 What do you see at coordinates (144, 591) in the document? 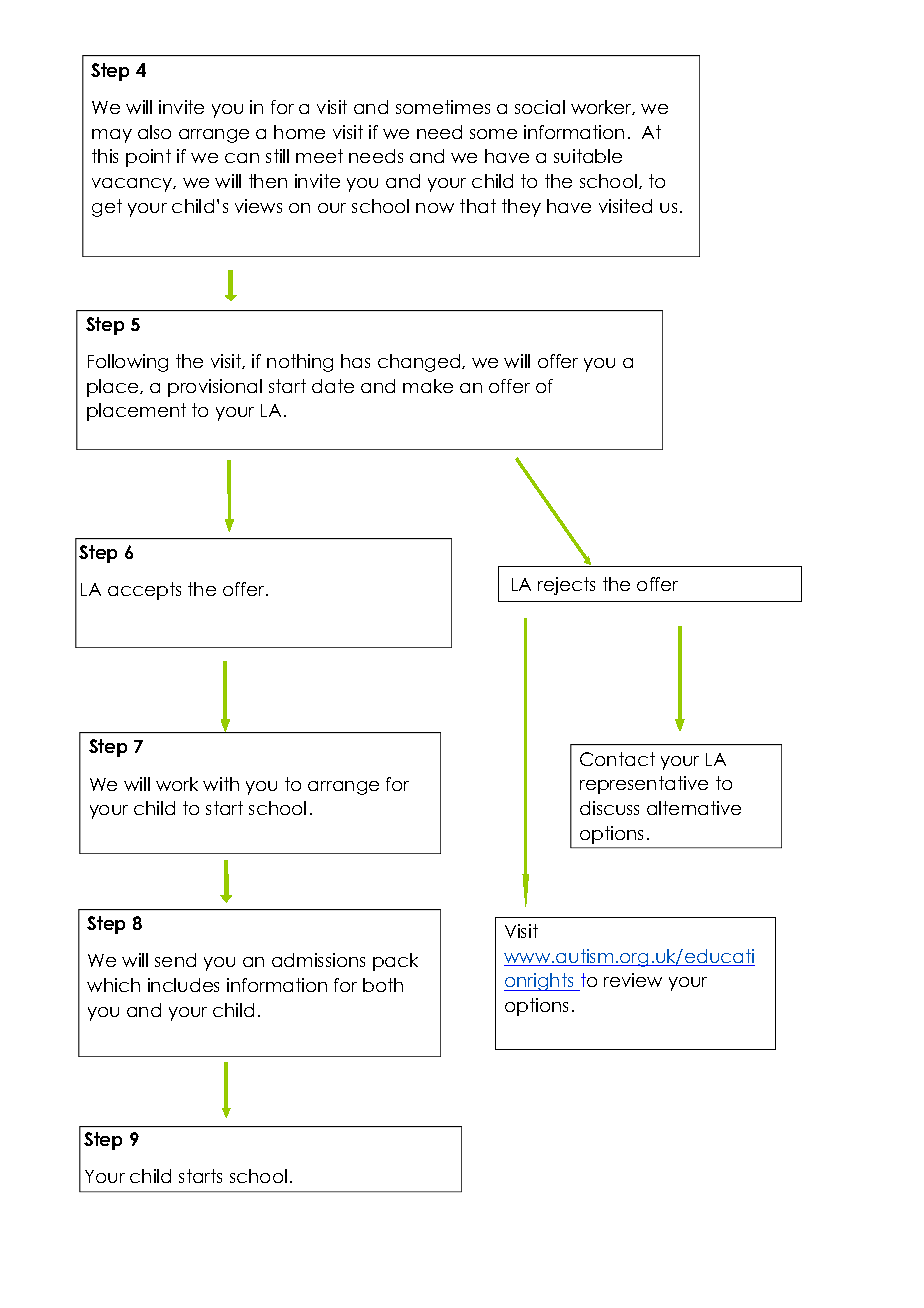
I see `accepts` at bounding box center [144, 591].
